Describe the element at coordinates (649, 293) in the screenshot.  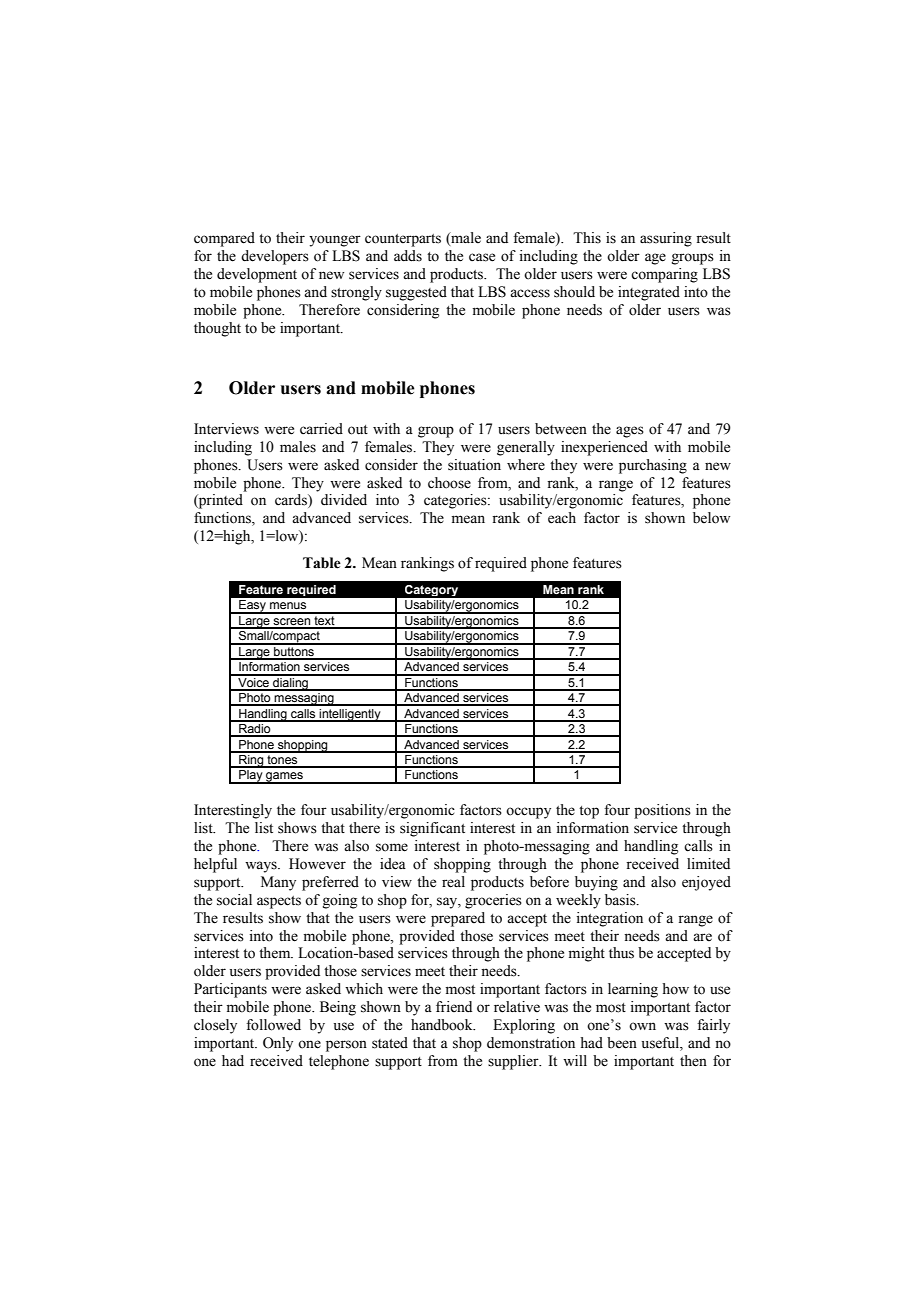
I see `integrated` at that location.
